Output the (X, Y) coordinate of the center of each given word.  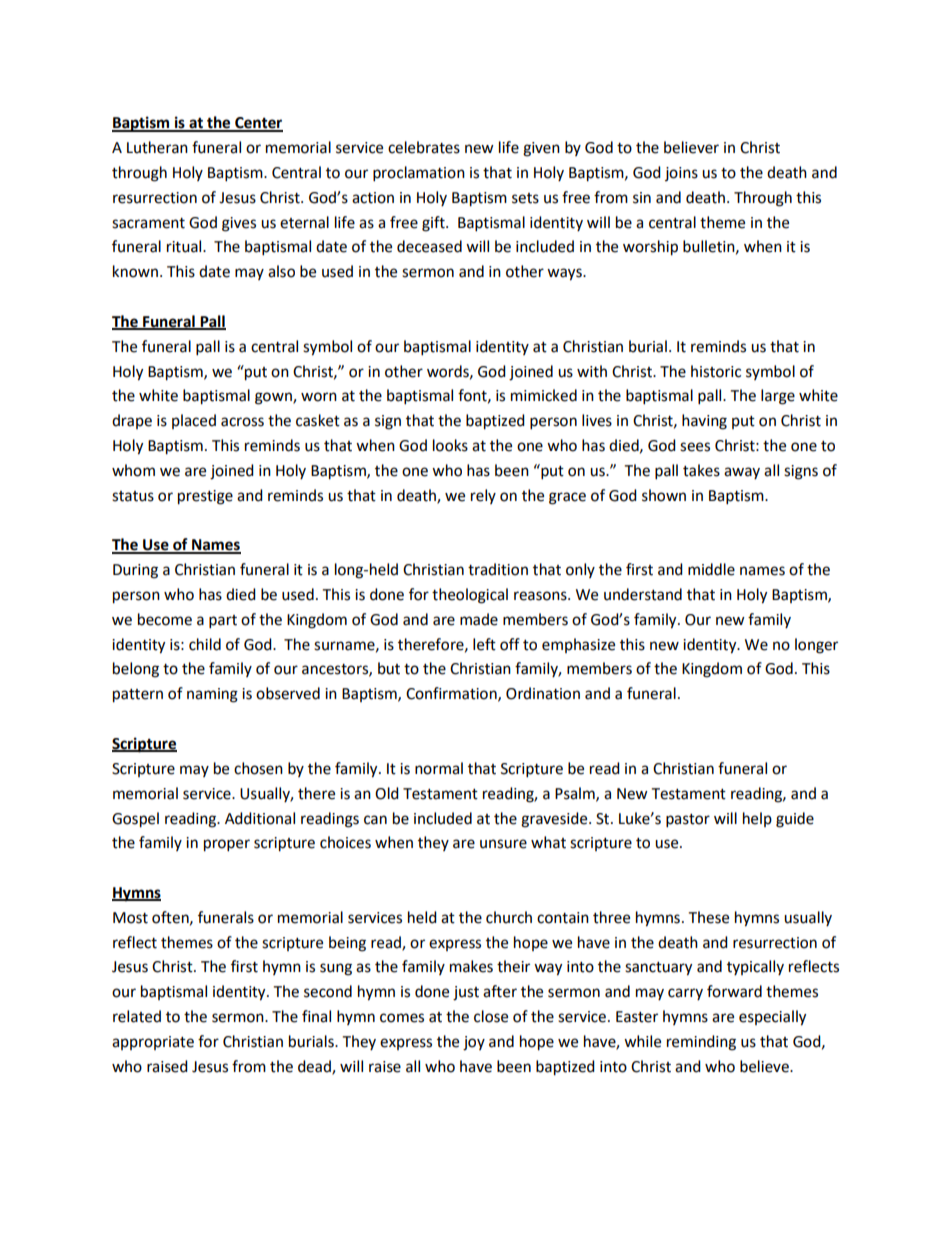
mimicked (544, 395)
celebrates (424, 147)
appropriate (153, 1043)
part (223, 622)
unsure (503, 844)
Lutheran (157, 147)
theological (470, 596)
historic (716, 371)
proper (227, 845)
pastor (688, 821)
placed (194, 421)
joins (681, 174)
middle (711, 569)
